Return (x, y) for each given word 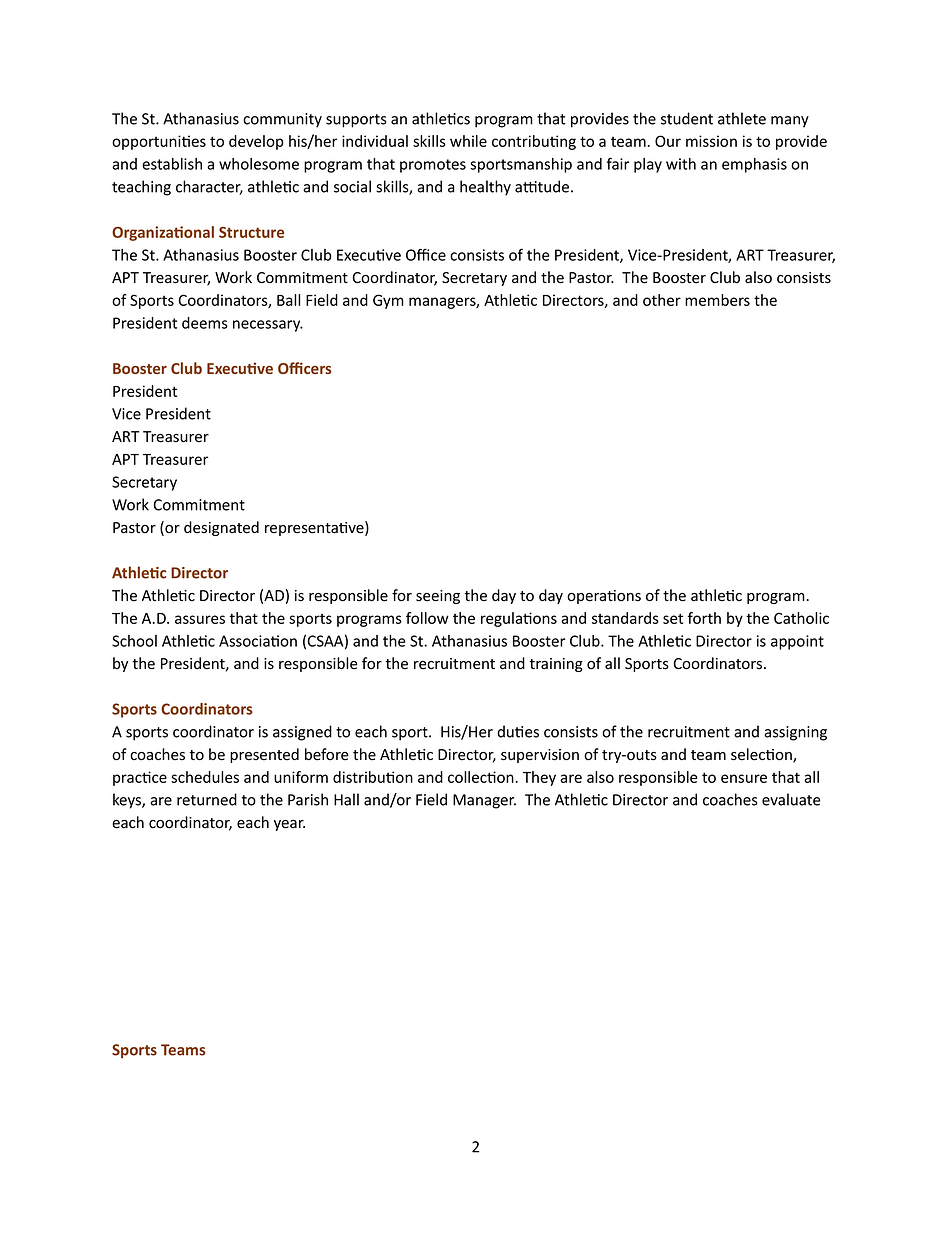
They (539, 778)
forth (704, 618)
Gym (388, 301)
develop (256, 142)
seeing (438, 597)
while (468, 141)
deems (205, 323)
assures (200, 619)
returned (207, 799)
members (717, 300)
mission (711, 141)
